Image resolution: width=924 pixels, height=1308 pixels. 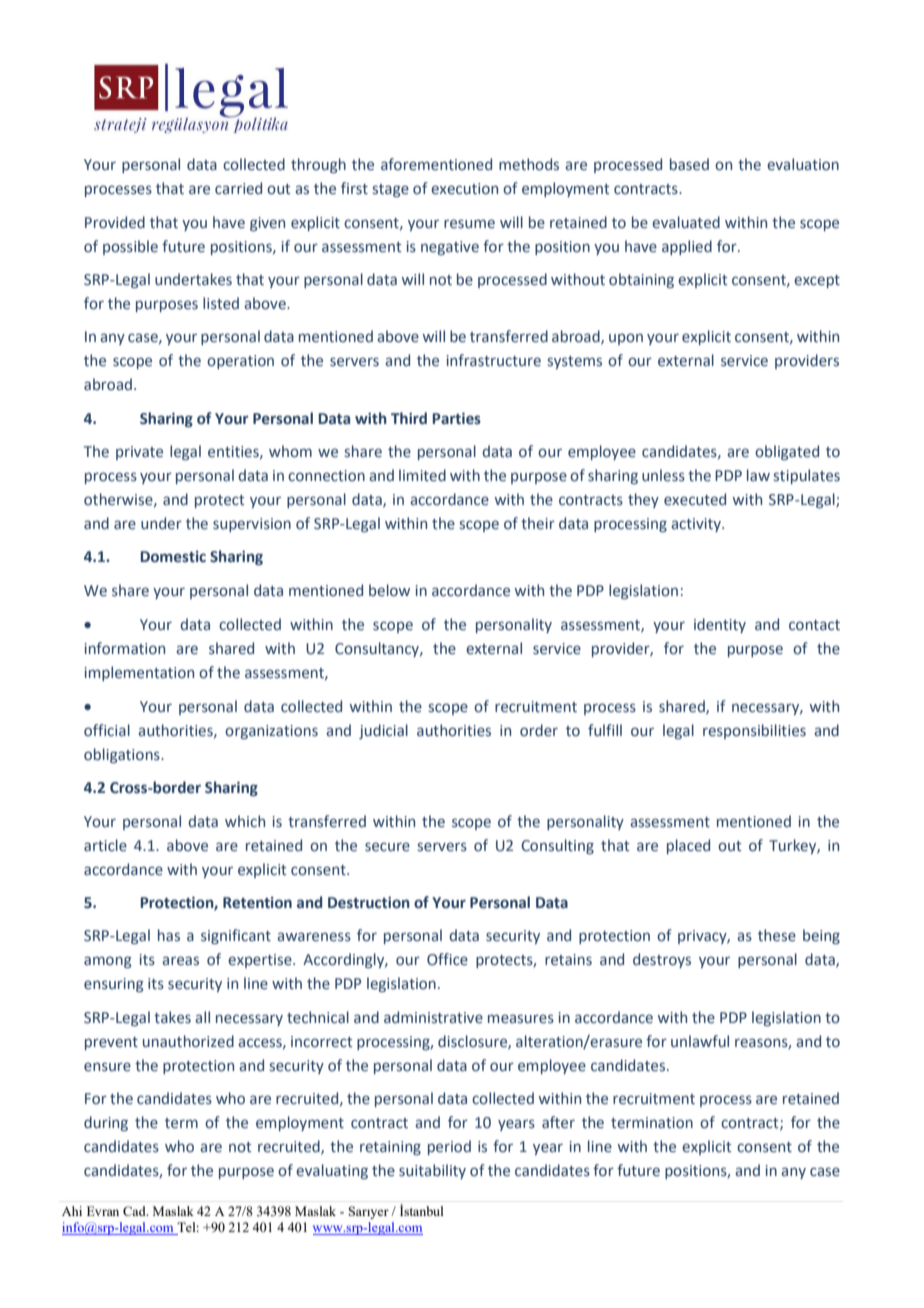 What do you see at coordinates (135, 1211) in the document?
I see `Cad` at bounding box center [135, 1211].
